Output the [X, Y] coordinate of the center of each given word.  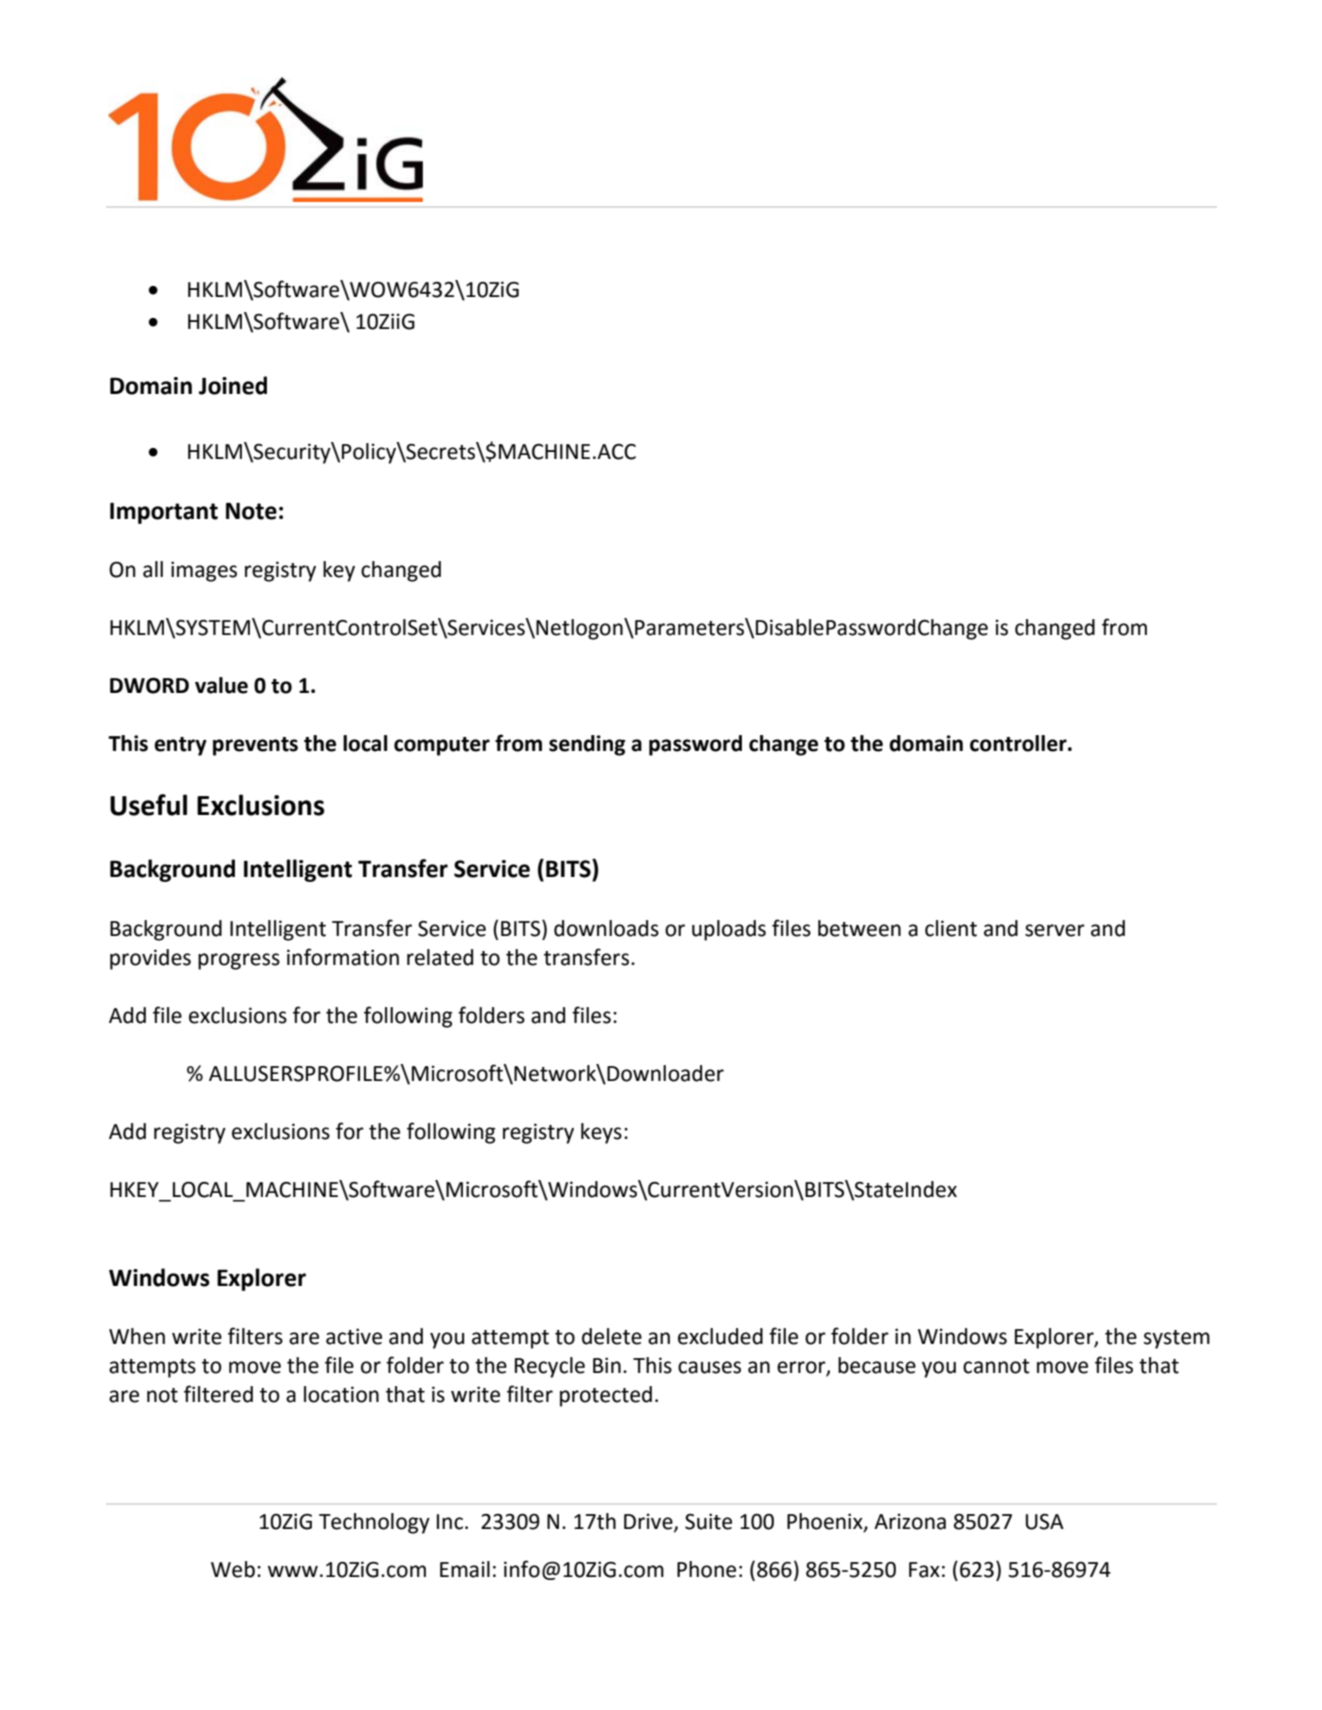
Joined [233, 385]
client [951, 928]
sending [587, 745]
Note [251, 511]
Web [233, 1569]
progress [239, 961]
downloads [606, 928]
